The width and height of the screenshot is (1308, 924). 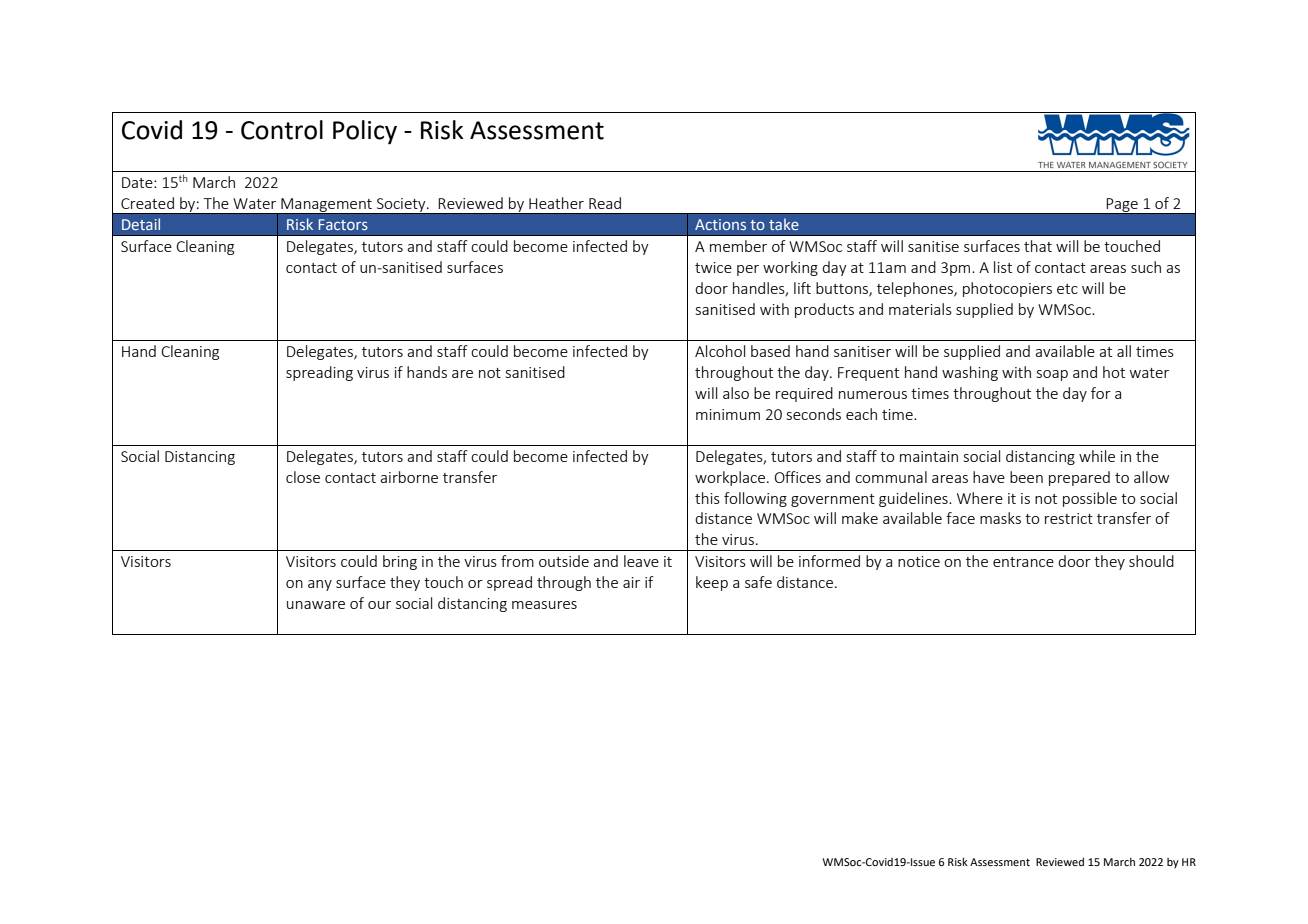 I want to click on that, so click(x=1038, y=246).
